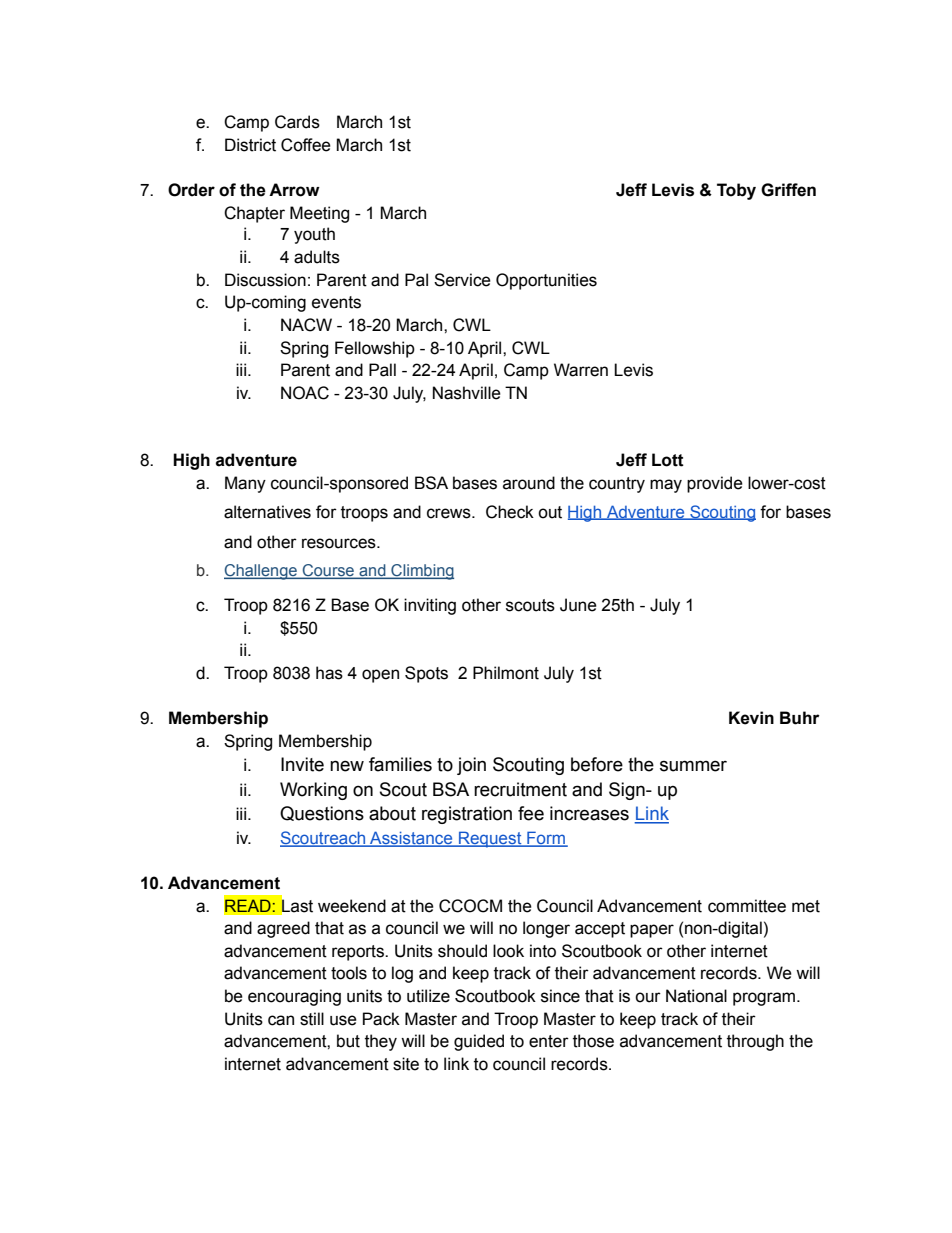 The image size is (952, 1233). I want to click on through, so click(755, 1042).
